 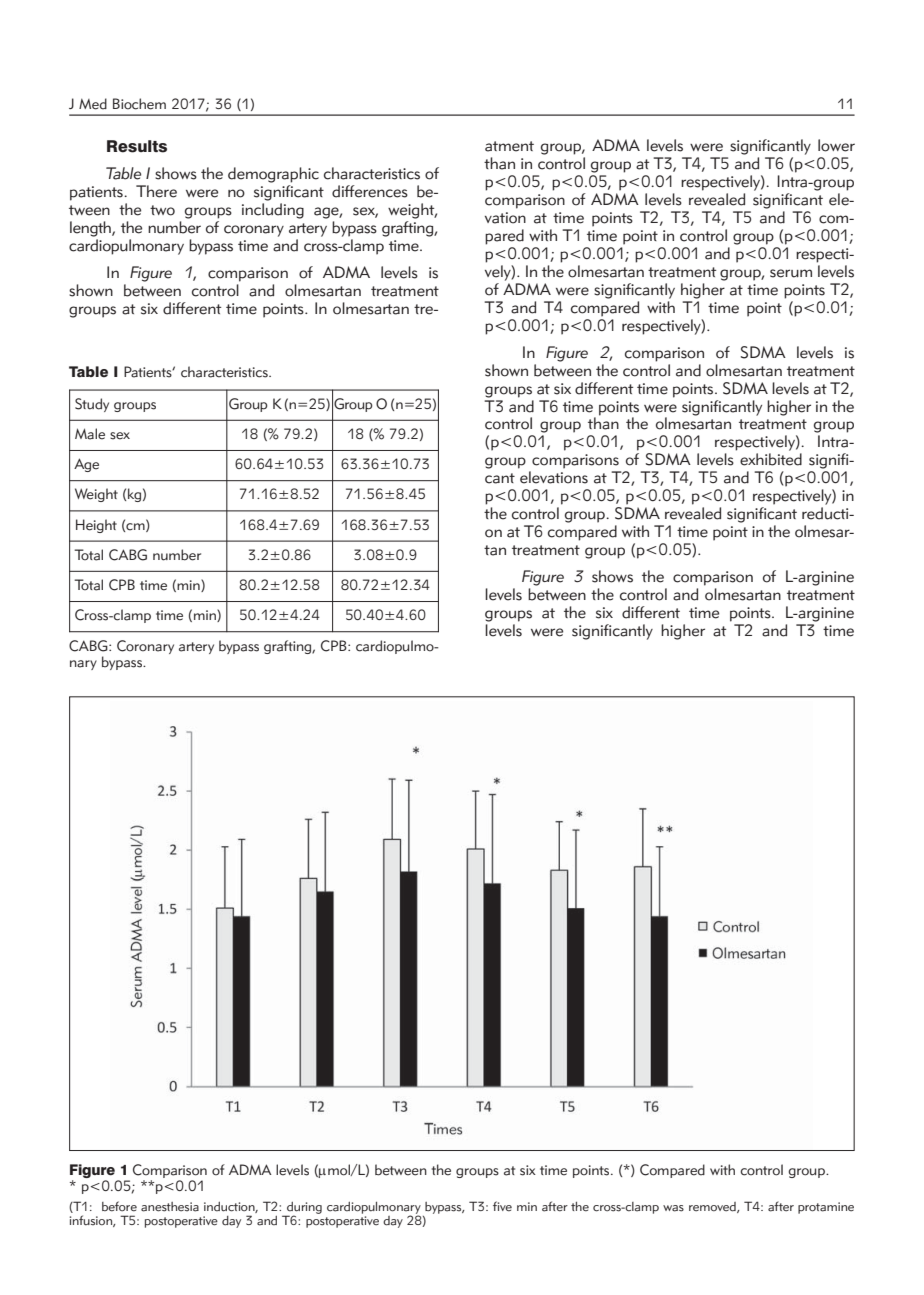 I want to click on Results, so click(x=137, y=146).
